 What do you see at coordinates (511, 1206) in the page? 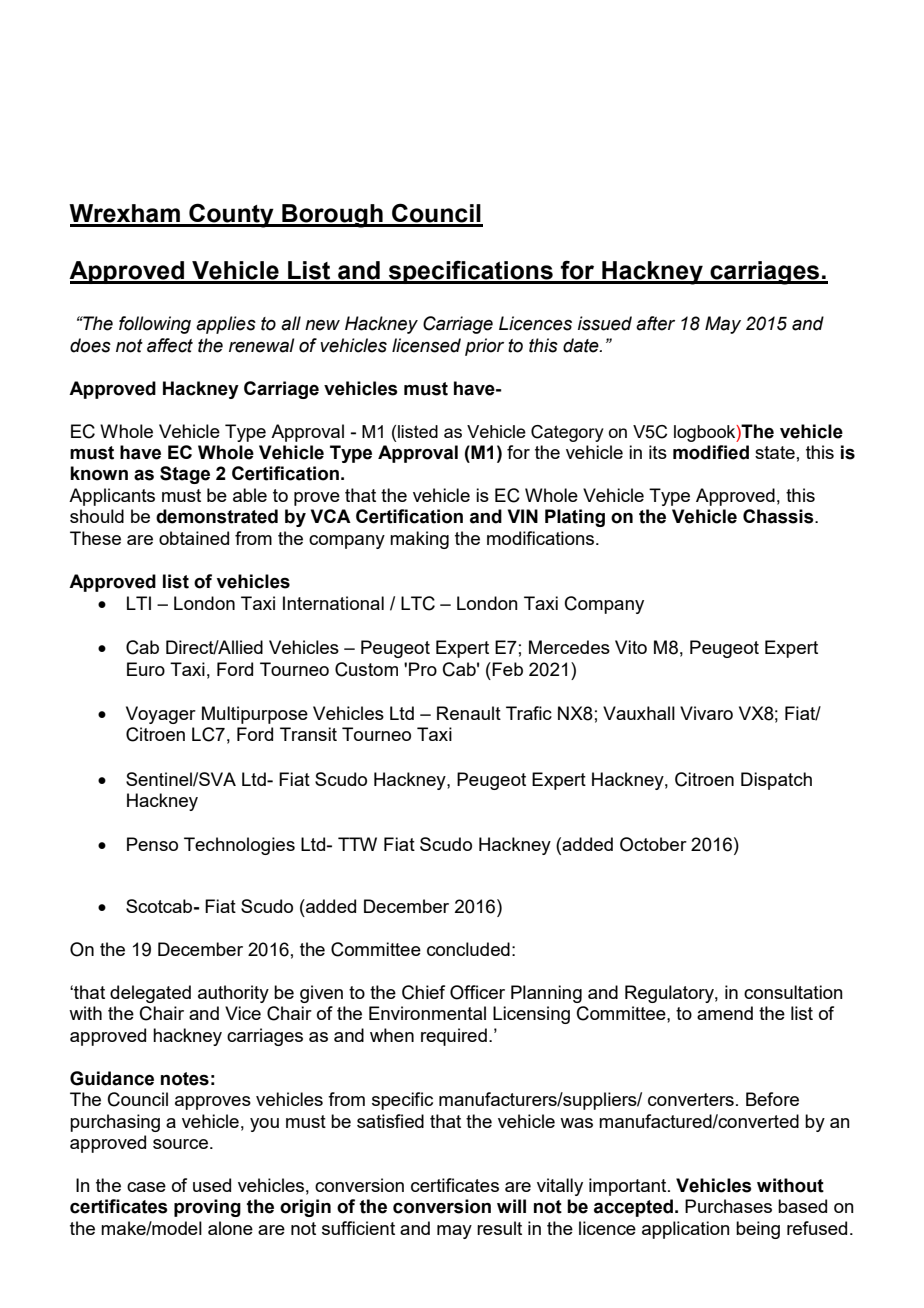
I see `will` at bounding box center [511, 1206].
